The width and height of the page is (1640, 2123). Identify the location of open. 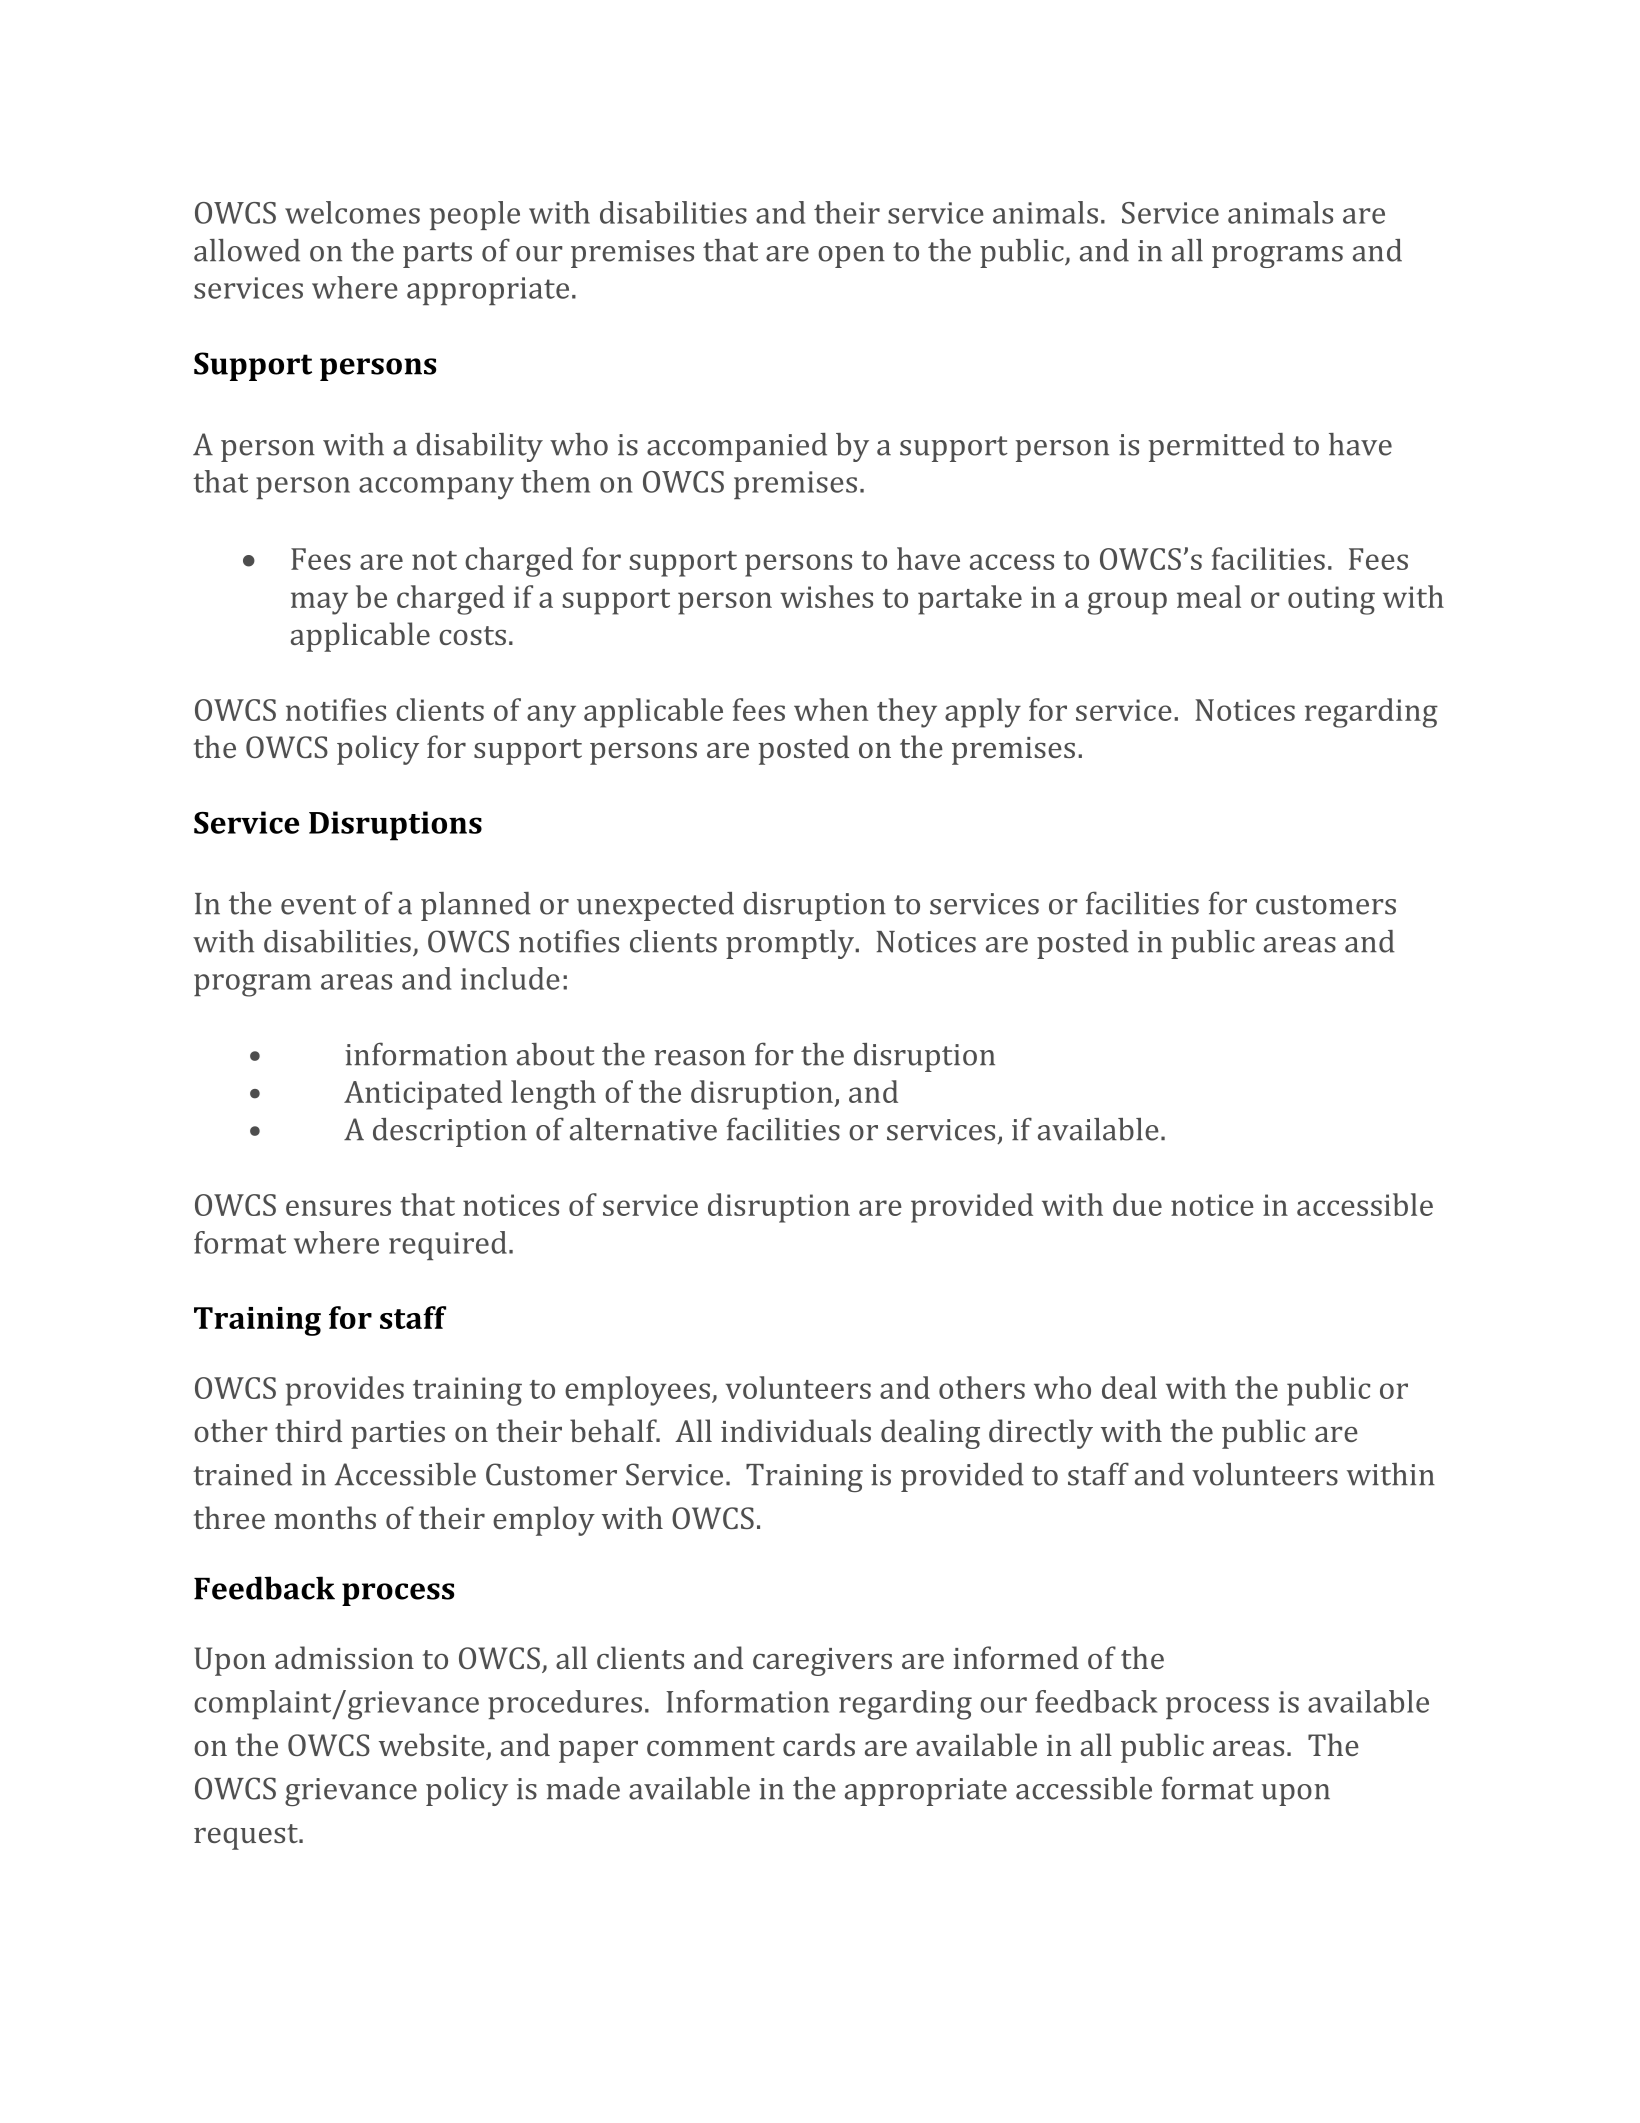
(851, 257).
